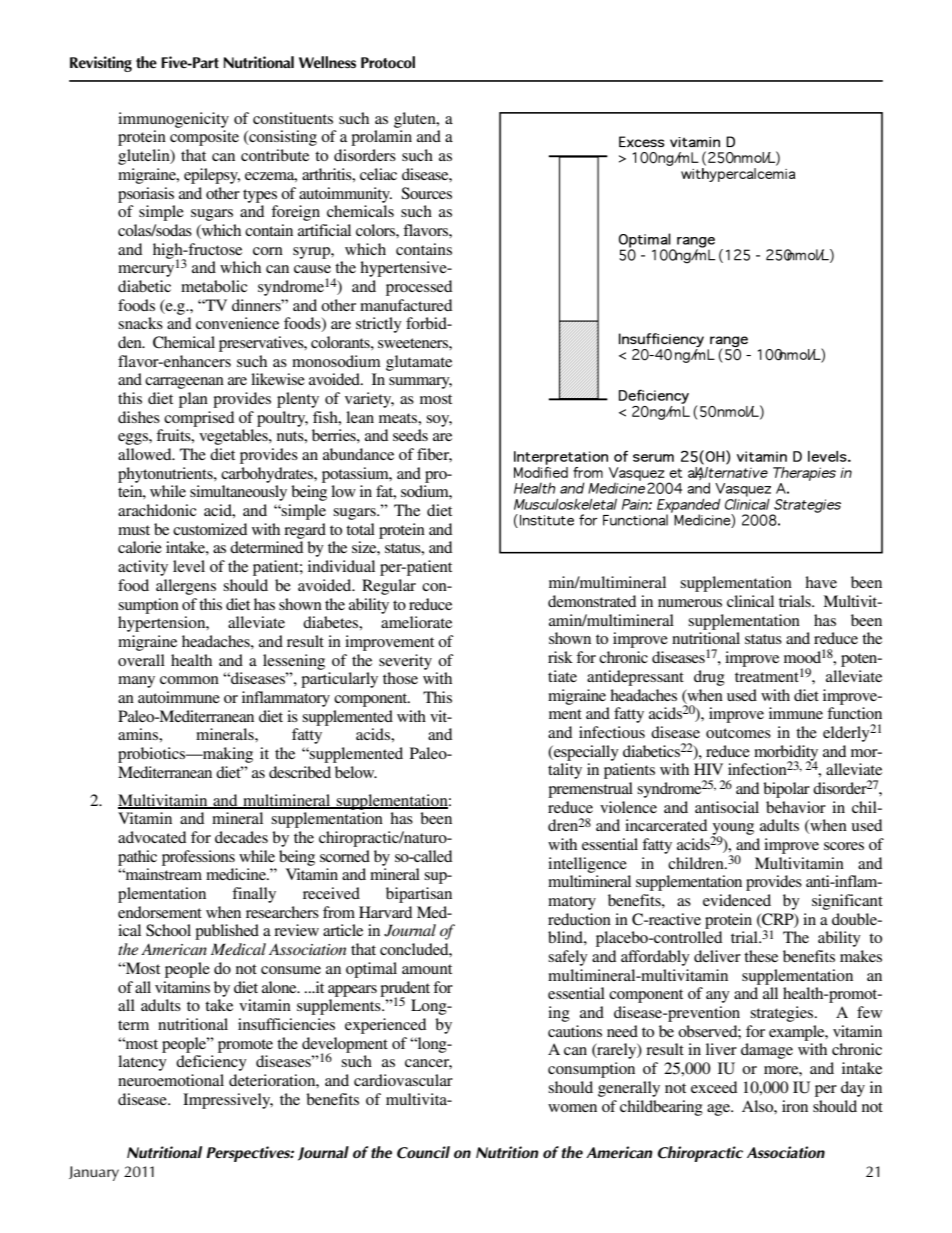 The image size is (952, 1233). What do you see at coordinates (204, 138) in the page?
I see `composite` at bounding box center [204, 138].
